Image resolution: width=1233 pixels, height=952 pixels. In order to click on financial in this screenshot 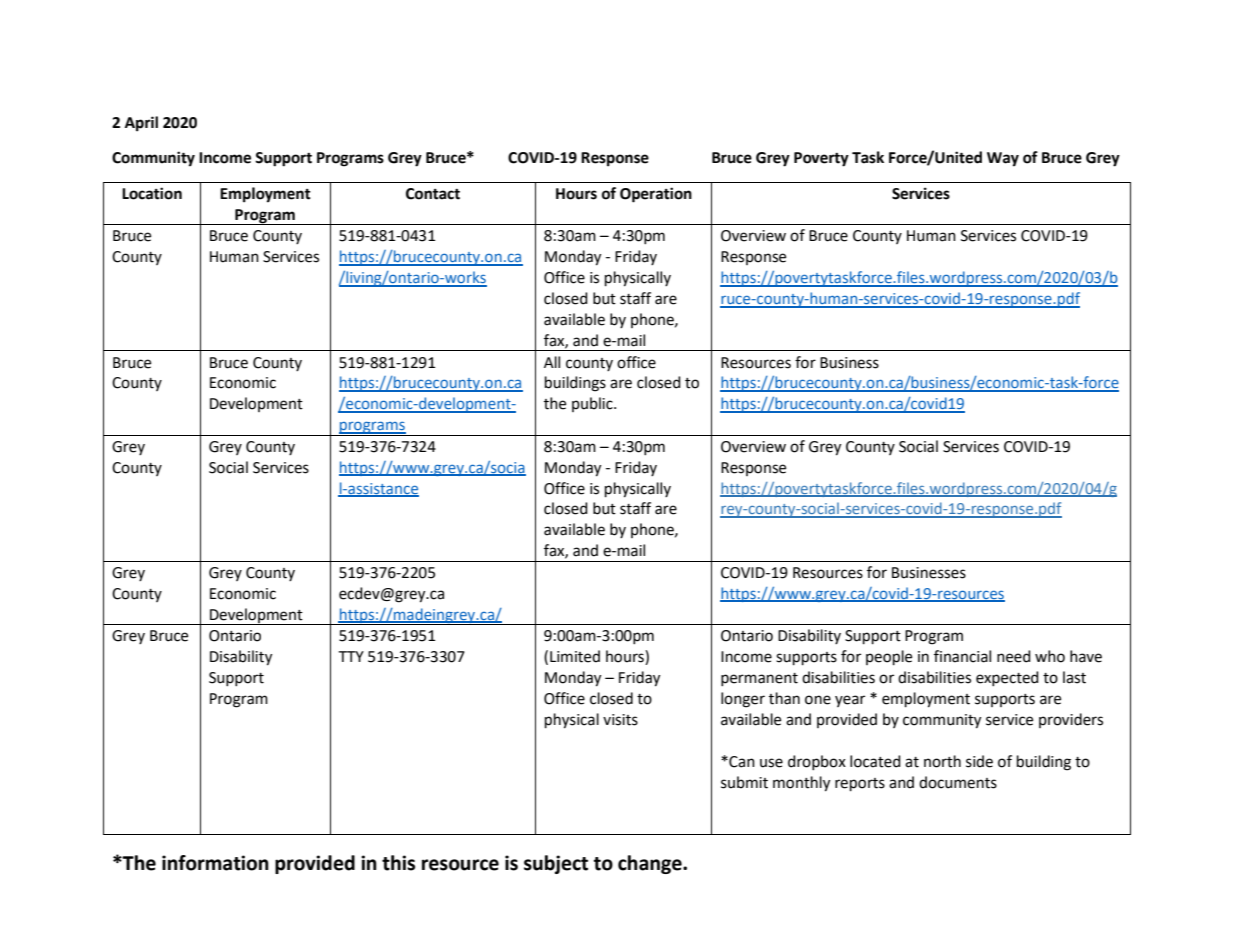, I will do `click(962, 656)`.
